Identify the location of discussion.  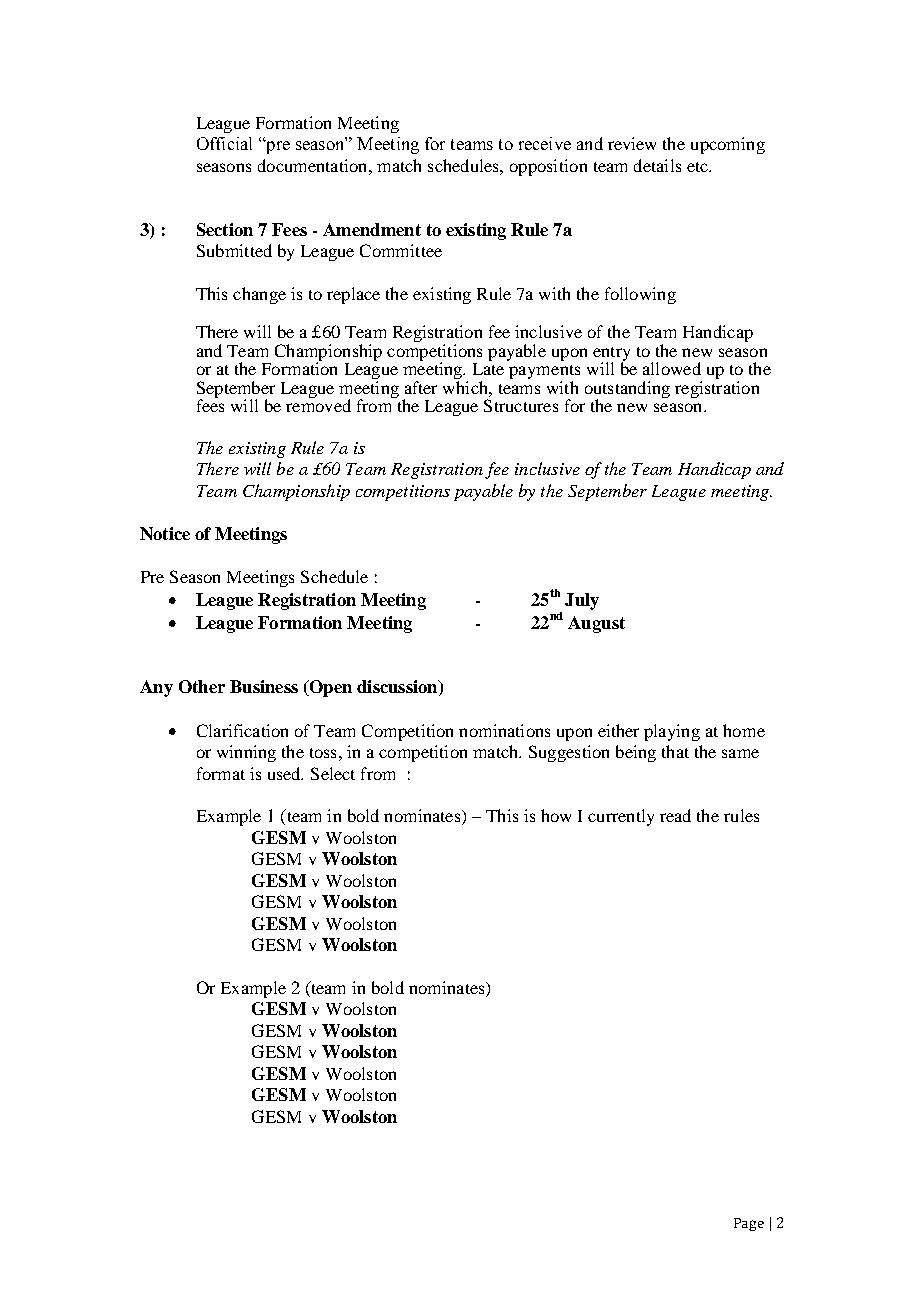
(398, 688).
